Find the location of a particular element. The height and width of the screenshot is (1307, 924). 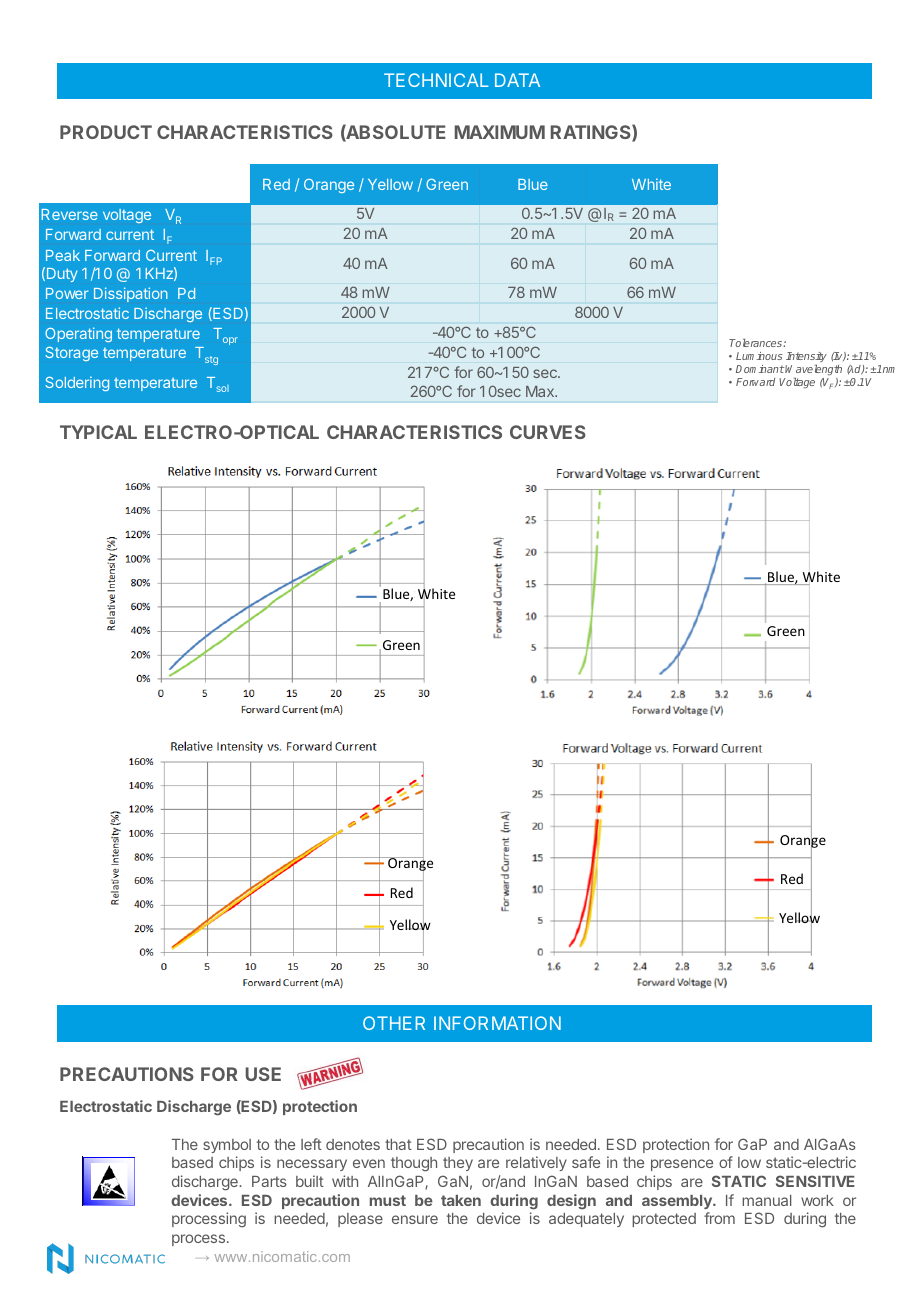

USE is located at coordinates (263, 1074).
